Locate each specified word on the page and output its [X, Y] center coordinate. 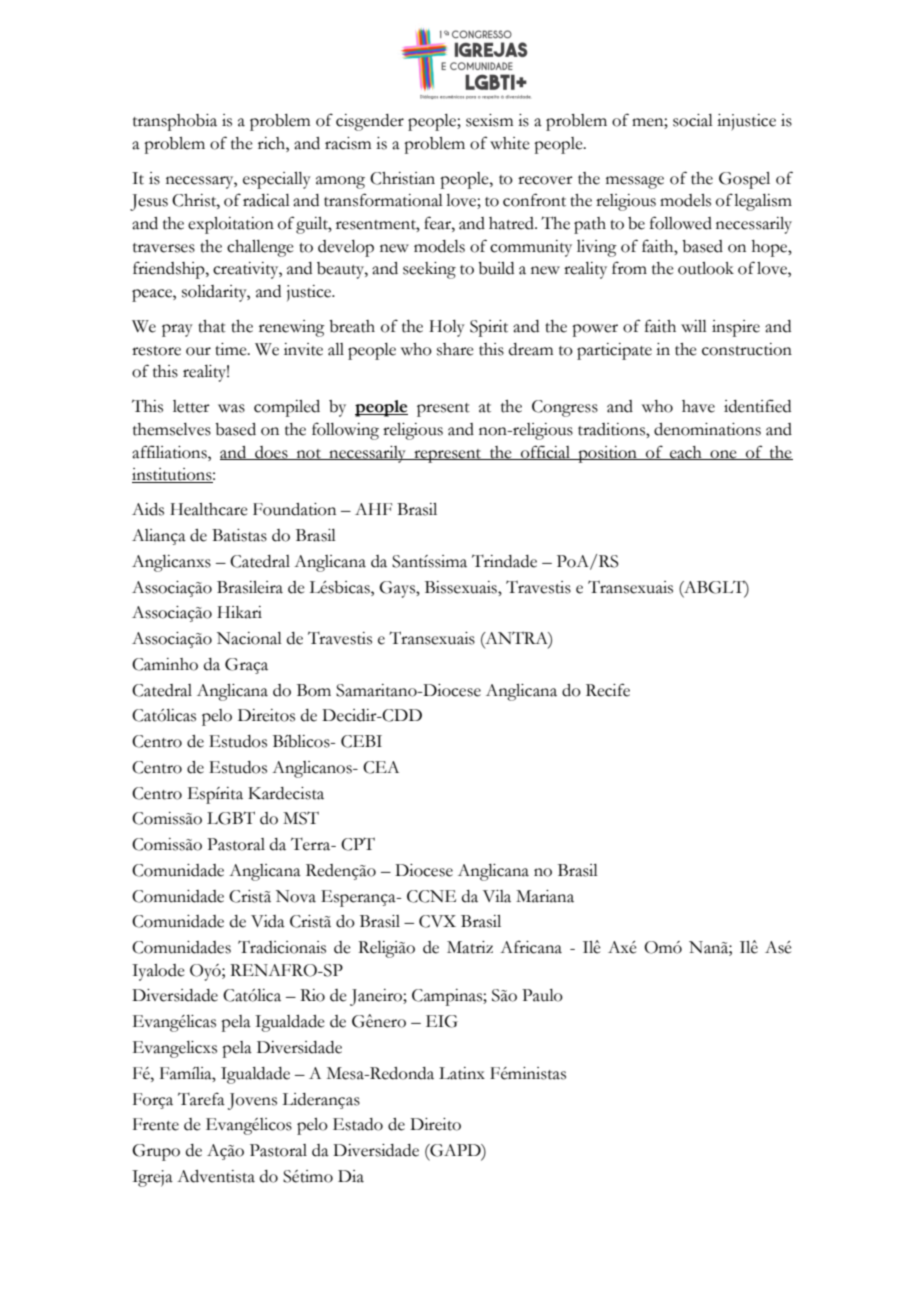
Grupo [156, 1152]
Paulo [542, 995]
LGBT [231, 818]
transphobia [175, 122]
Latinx [462, 1073]
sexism [489, 120]
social [693, 120]
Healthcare [209, 509]
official [546, 452]
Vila [497, 896]
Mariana [545, 896]
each [686, 453]
